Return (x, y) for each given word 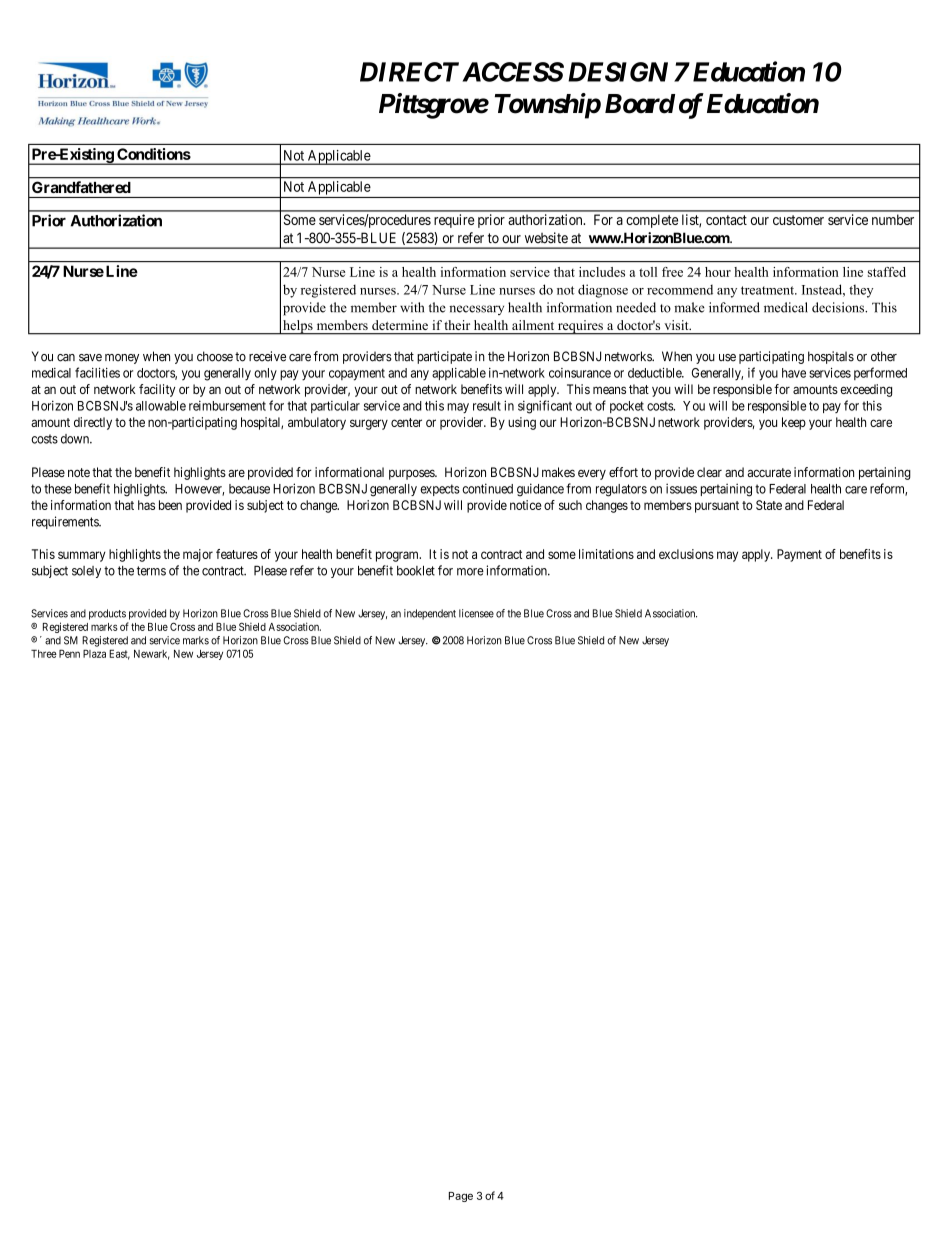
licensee (476, 613)
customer (798, 220)
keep (794, 423)
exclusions (686, 554)
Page (461, 1197)
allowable (161, 406)
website (546, 238)
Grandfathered (81, 187)
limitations (606, 554)
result (487, 406)
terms (151, 571)
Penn (69, 653)
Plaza (94, 653)
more (470, 572)
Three (44, 653)
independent (430, 614)
